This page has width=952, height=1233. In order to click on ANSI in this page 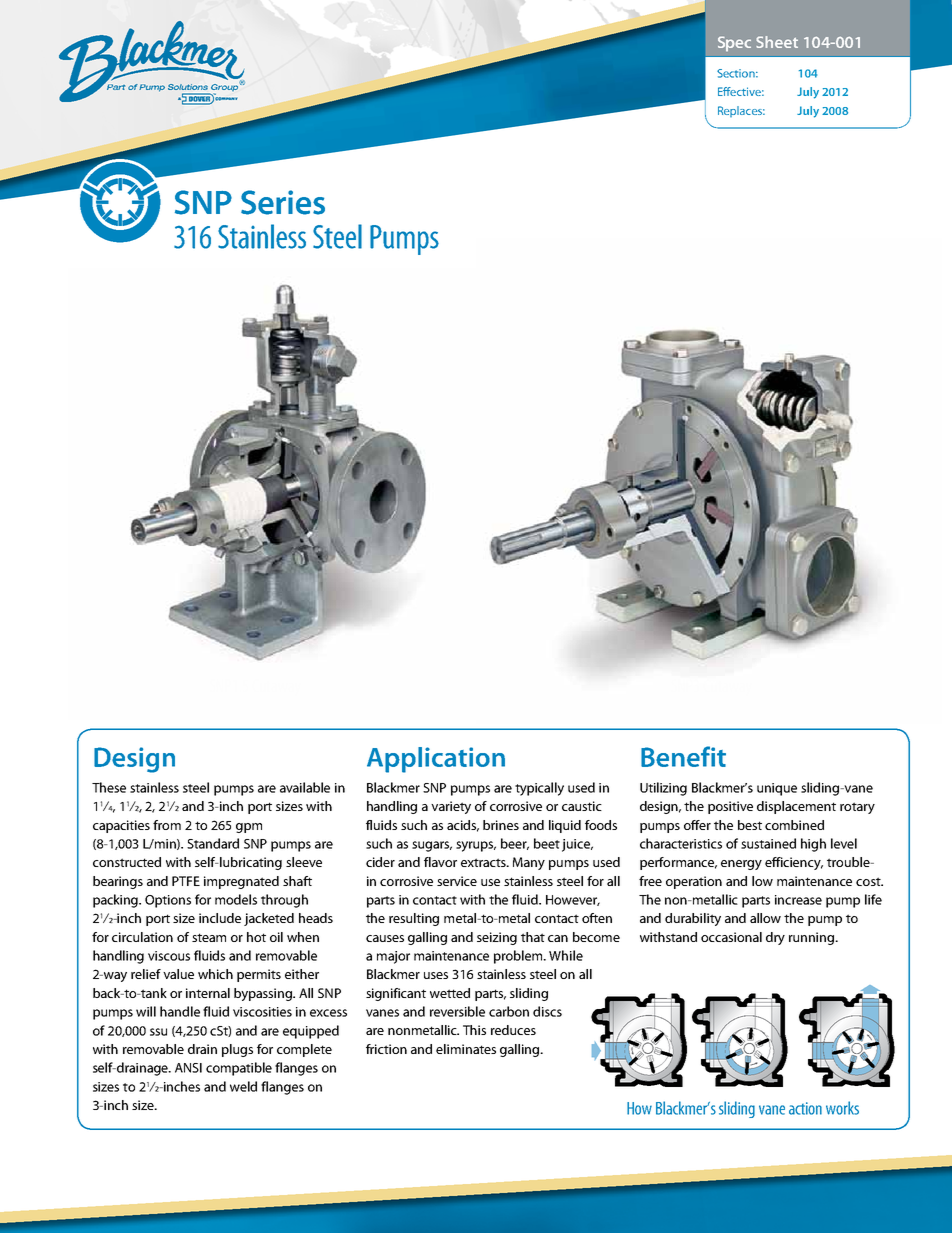, I will do `click(188, 1068)`.
